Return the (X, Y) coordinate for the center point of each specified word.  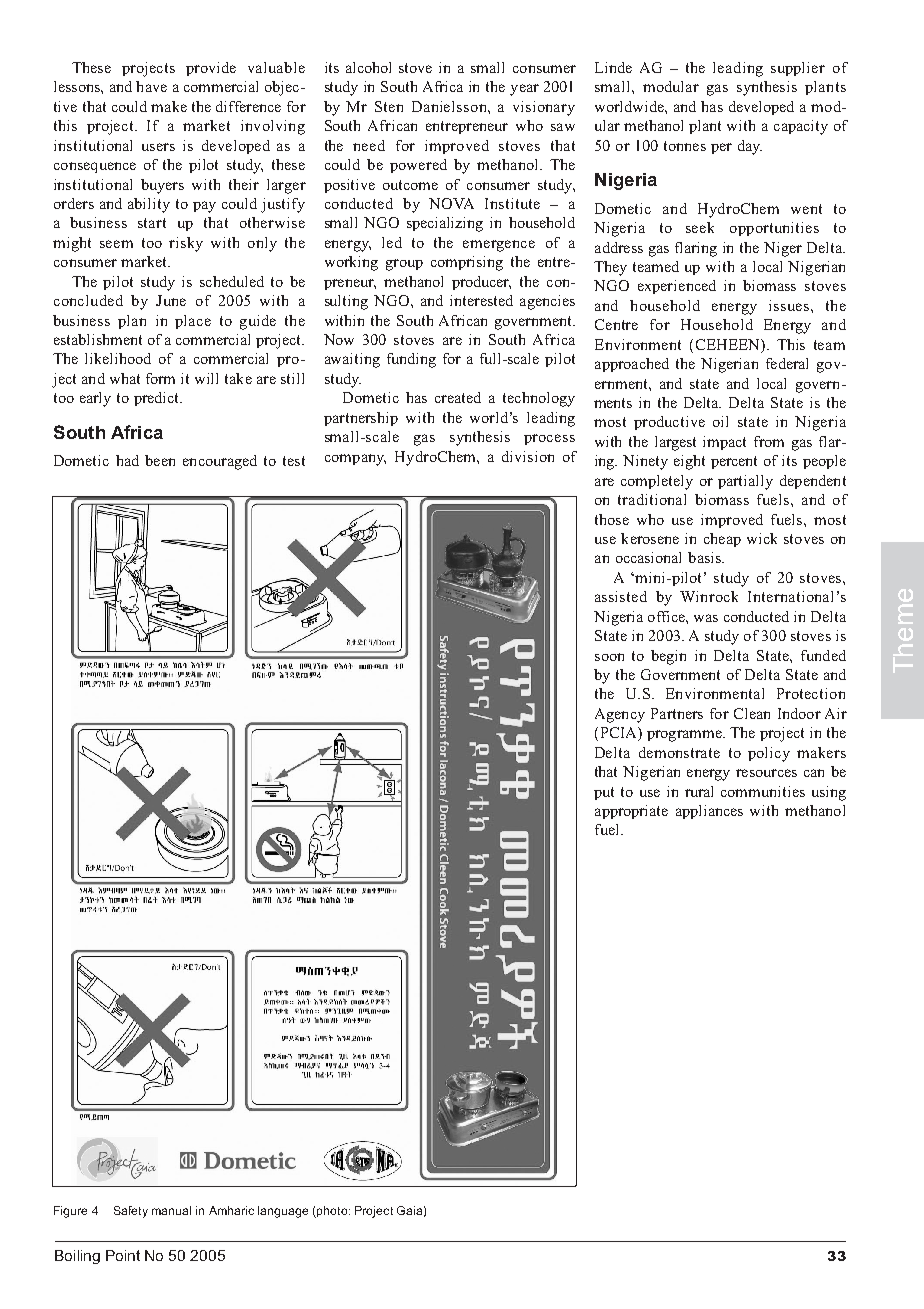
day (750, 147)
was (706, 618)
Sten (389, 106)
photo (332, 1212)
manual (171, 1210)
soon (609, 657)
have (151, 86)
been (160, 460)
